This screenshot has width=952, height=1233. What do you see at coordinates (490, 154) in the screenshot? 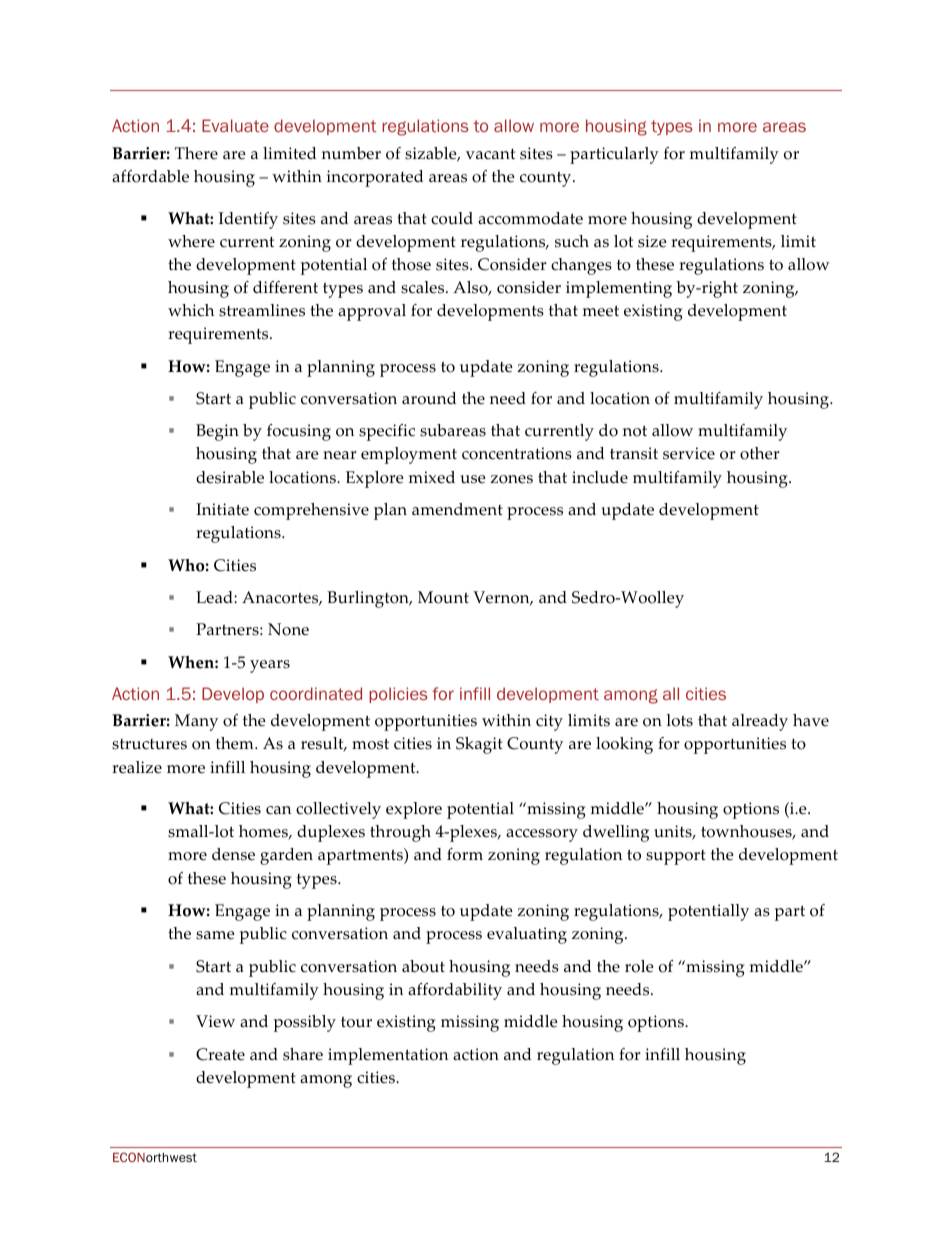
I see `vacant` at bounding box center [490, 154].
